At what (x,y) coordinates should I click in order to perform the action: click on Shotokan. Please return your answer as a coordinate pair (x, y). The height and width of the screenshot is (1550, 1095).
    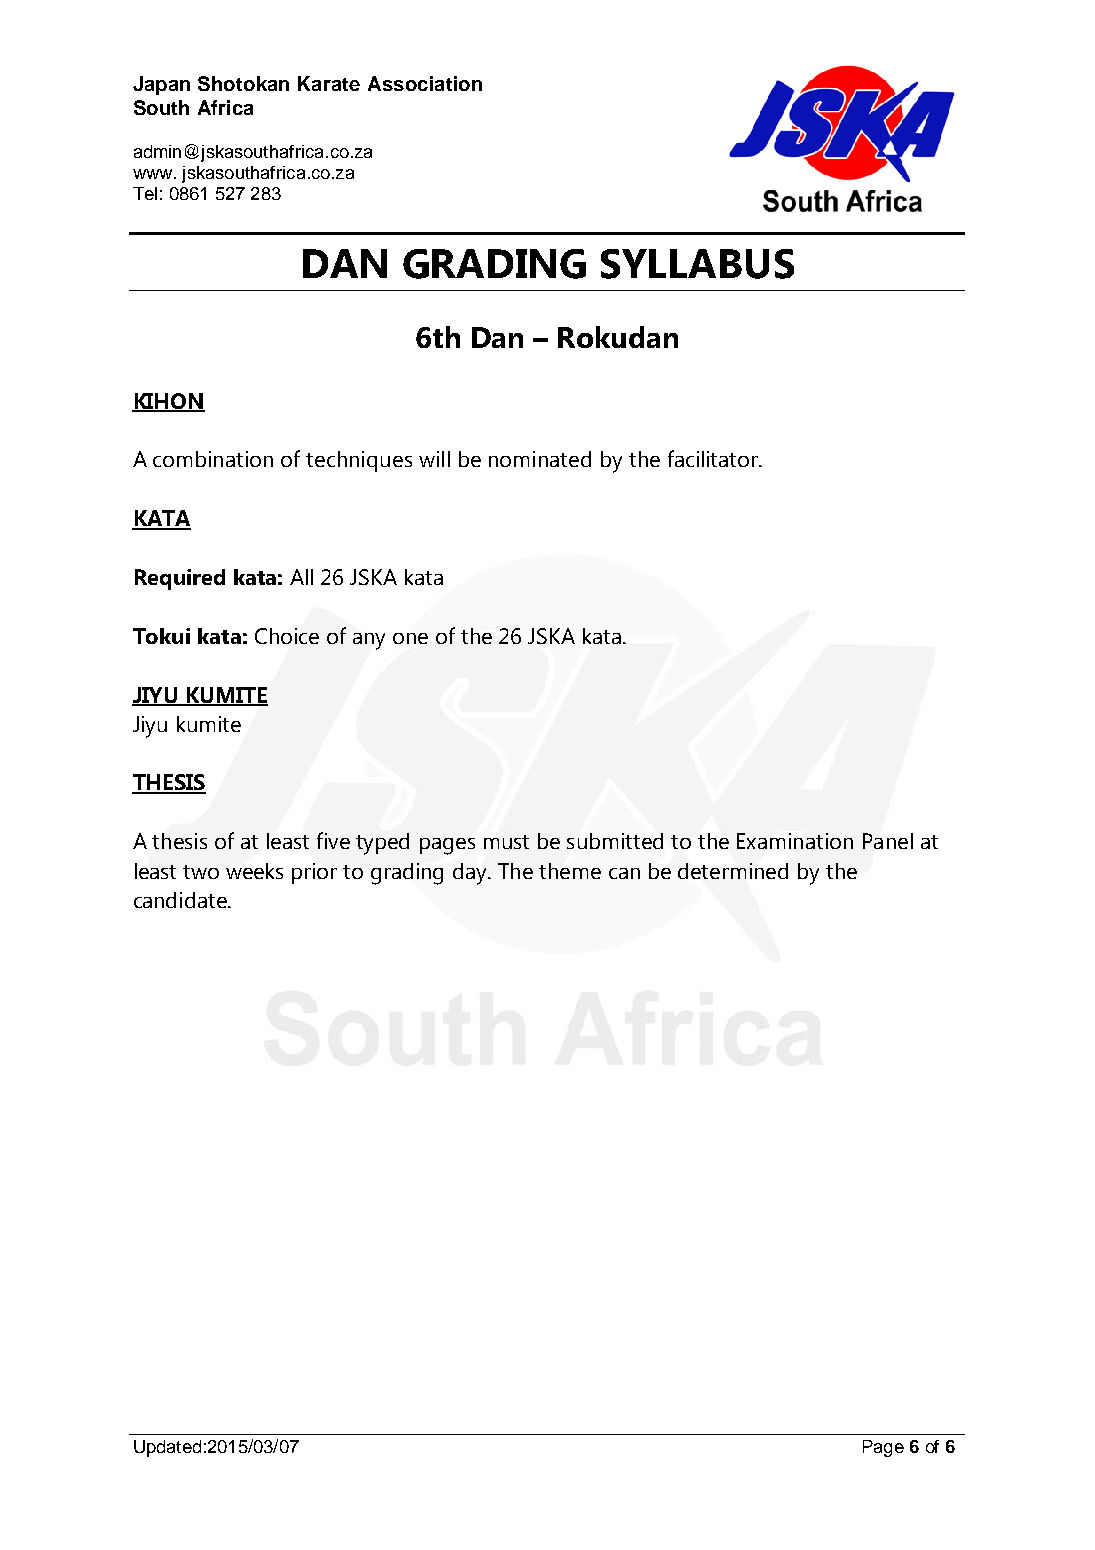
    Looking at the image, I should click on (243, 83).
